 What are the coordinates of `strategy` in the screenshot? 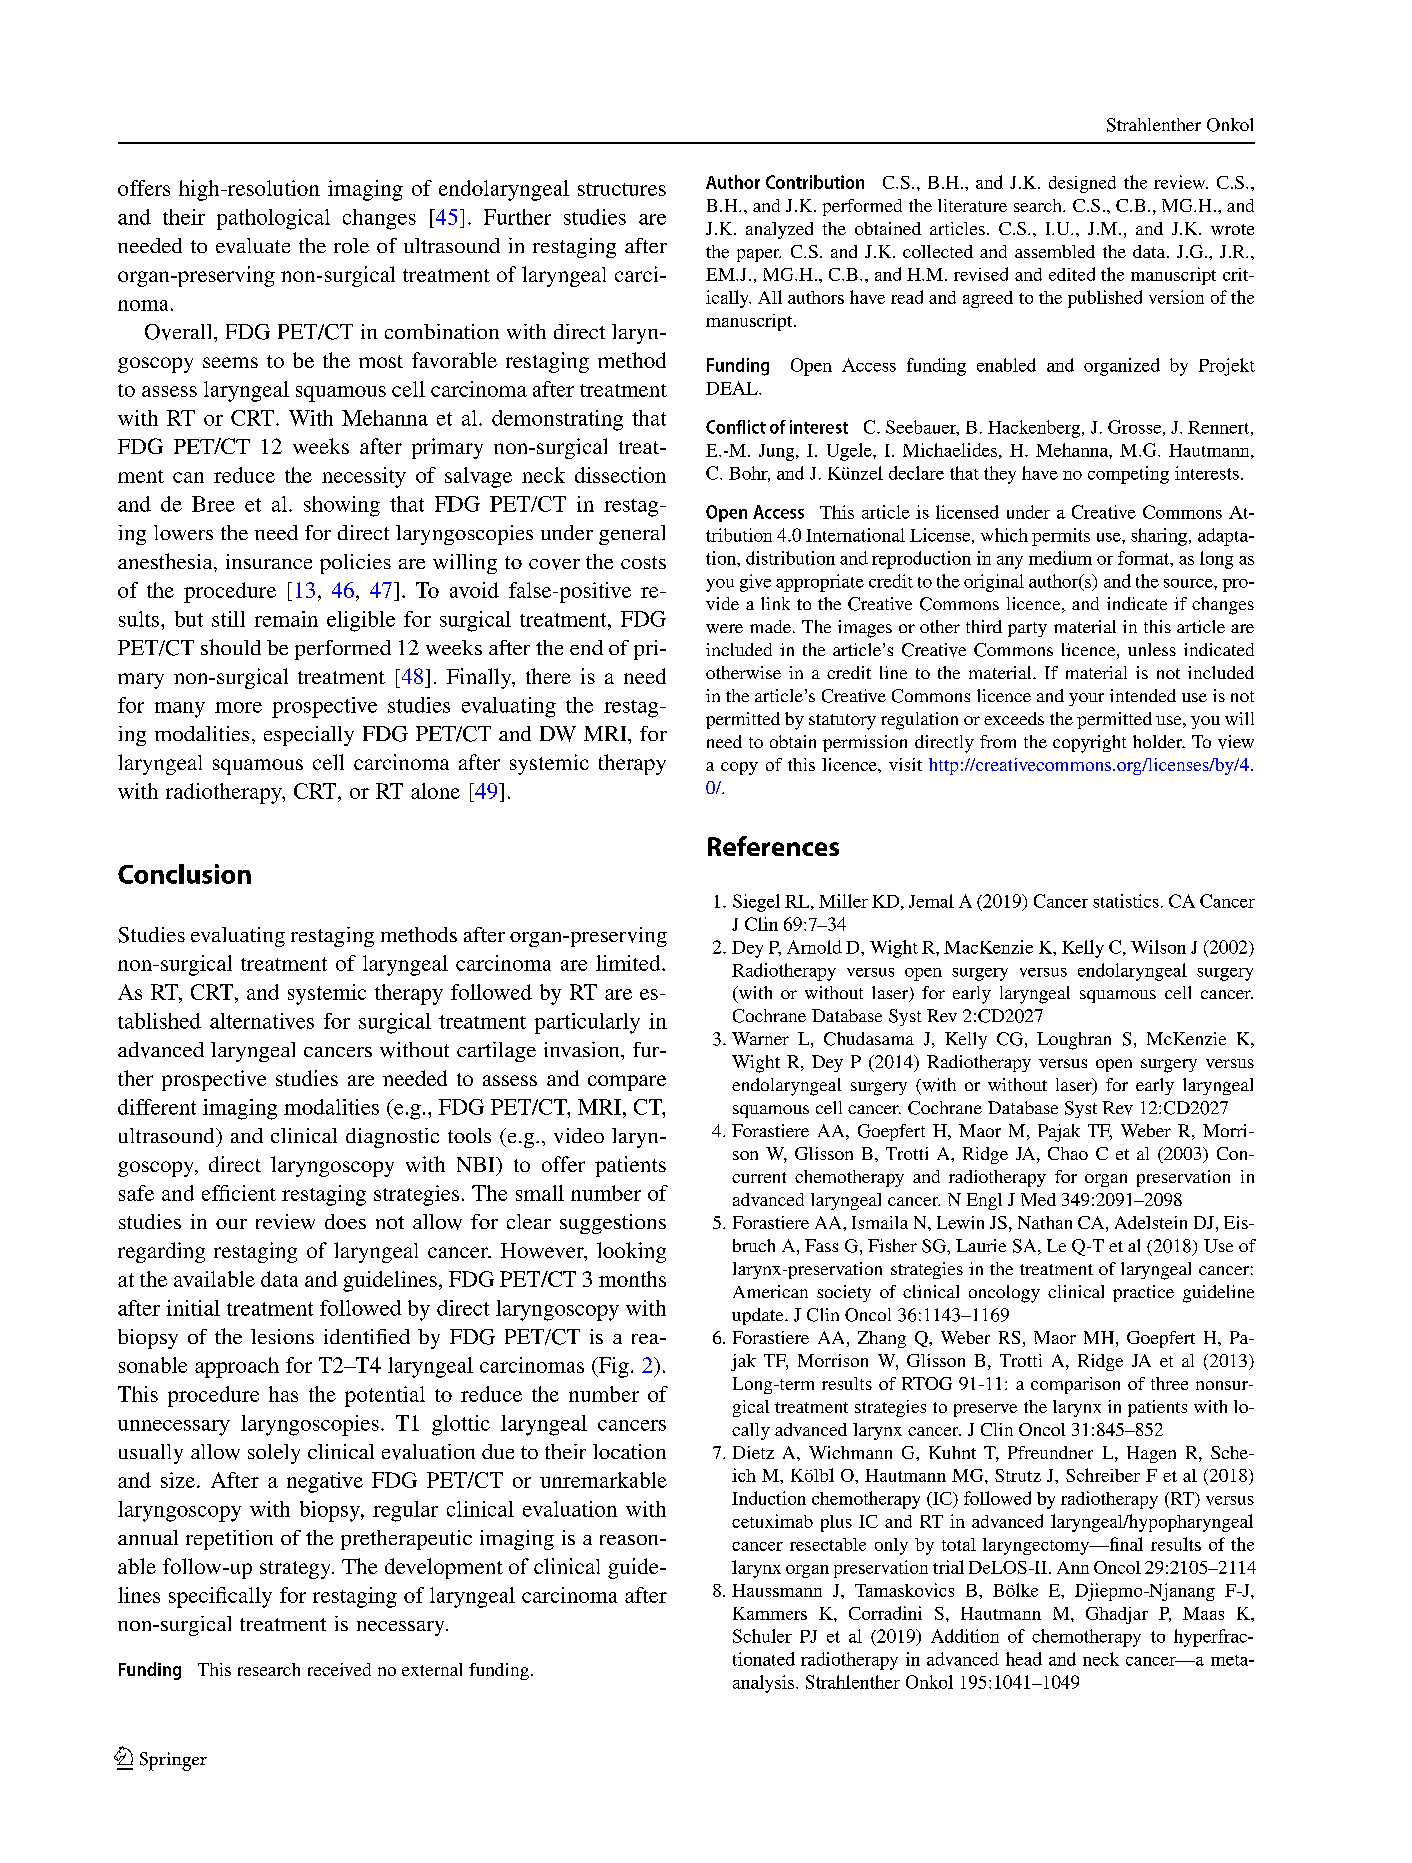 It's located at (296, 1570).
